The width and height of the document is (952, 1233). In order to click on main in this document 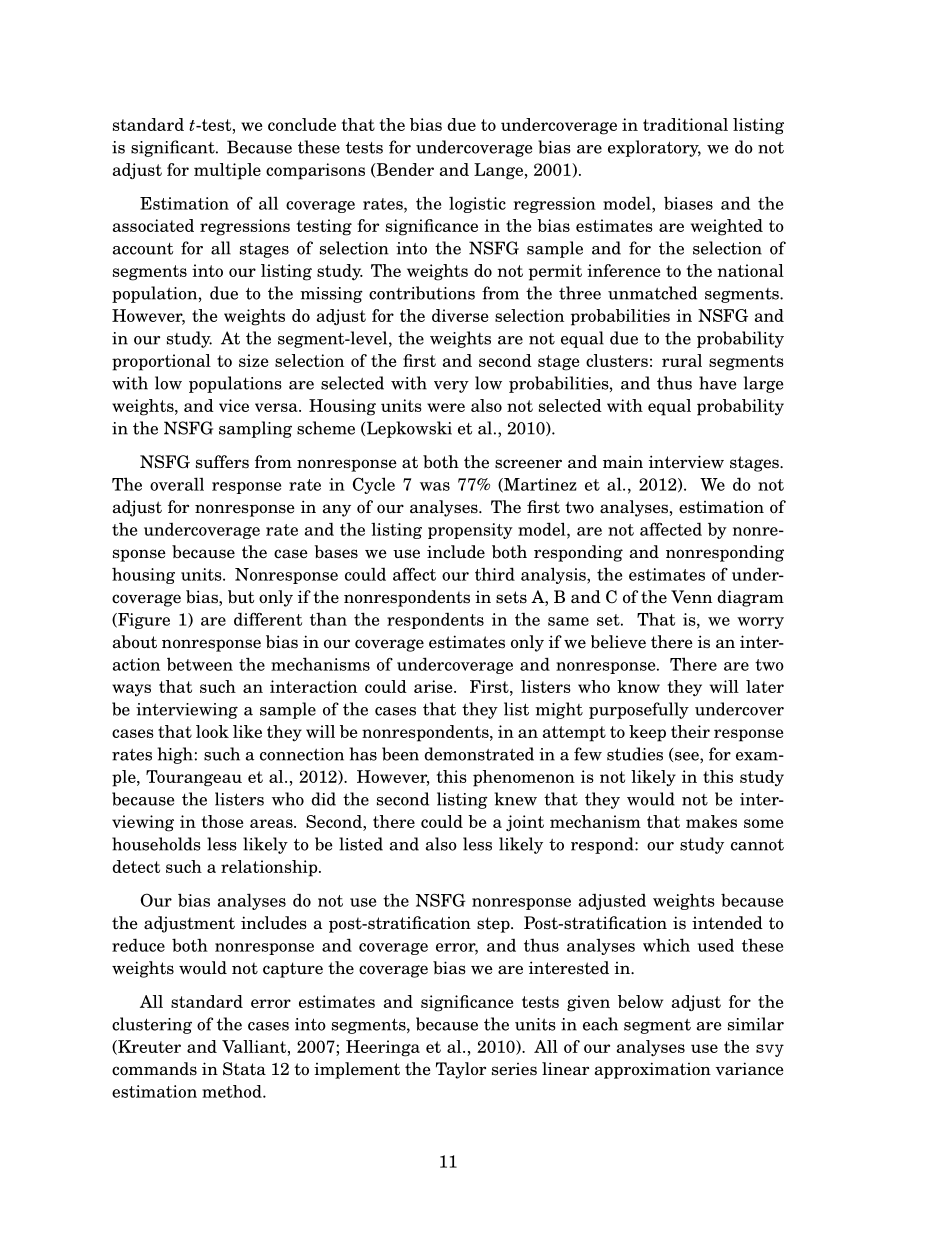, I will do `click(623, 462)`.
